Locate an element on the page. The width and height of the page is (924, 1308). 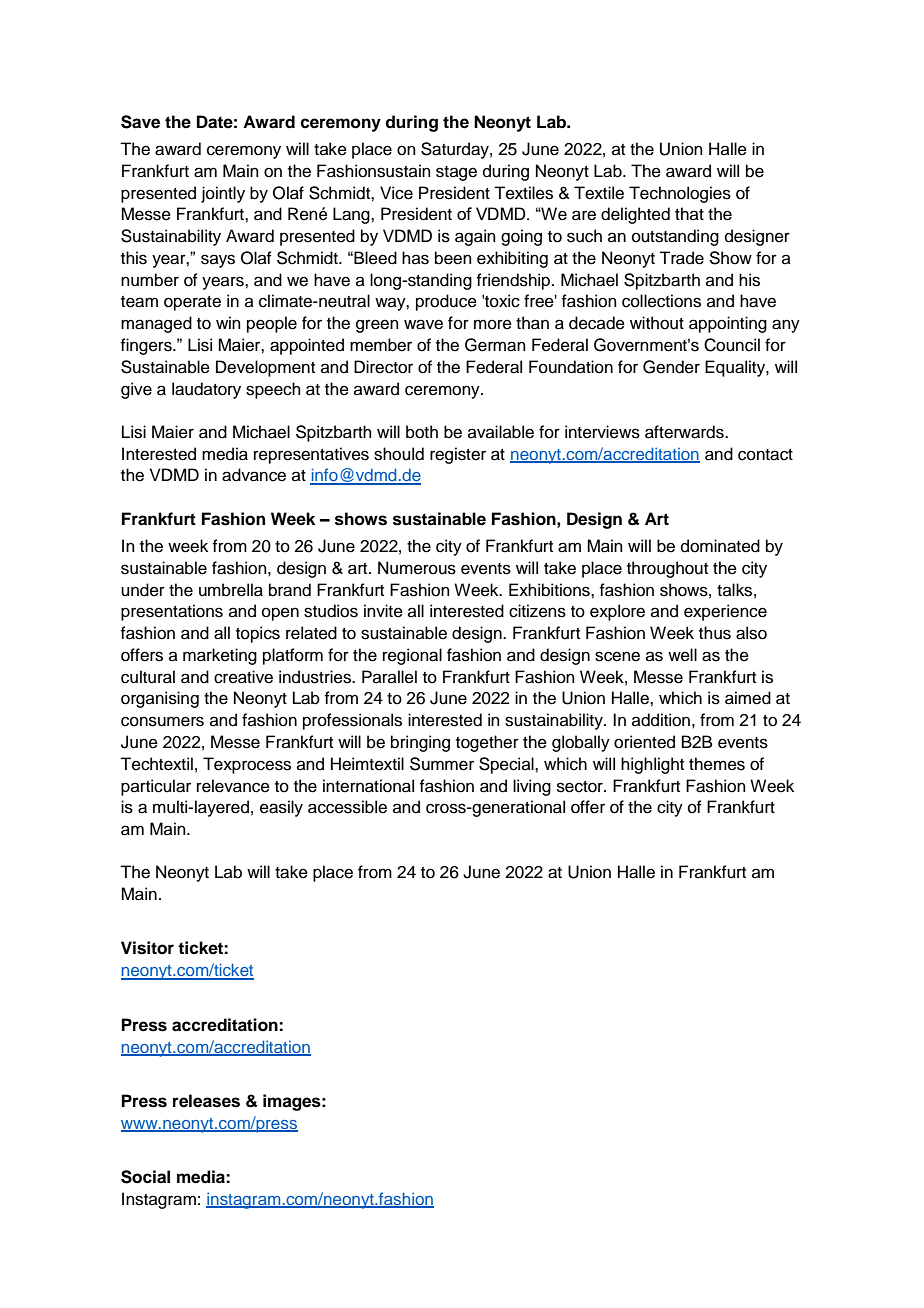
releases is located at coordinates (206, 1101).
